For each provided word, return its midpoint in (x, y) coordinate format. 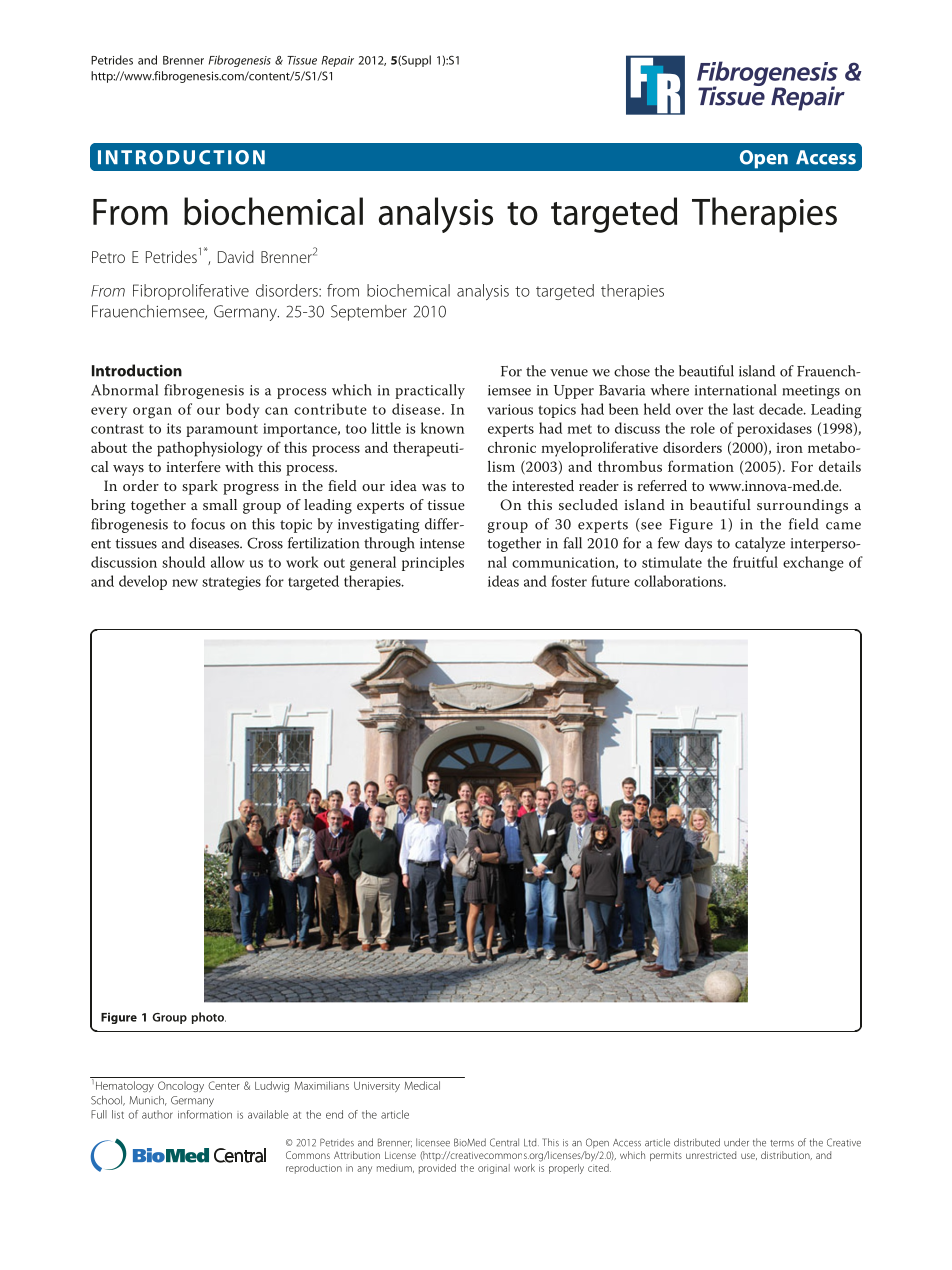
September (369, 313)
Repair (338, 61)
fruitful (755, 562)
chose (632, 371)
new (185, 583)
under (736, 1142)
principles (433, 563)
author (157, 1114)
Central (504, 1142)
